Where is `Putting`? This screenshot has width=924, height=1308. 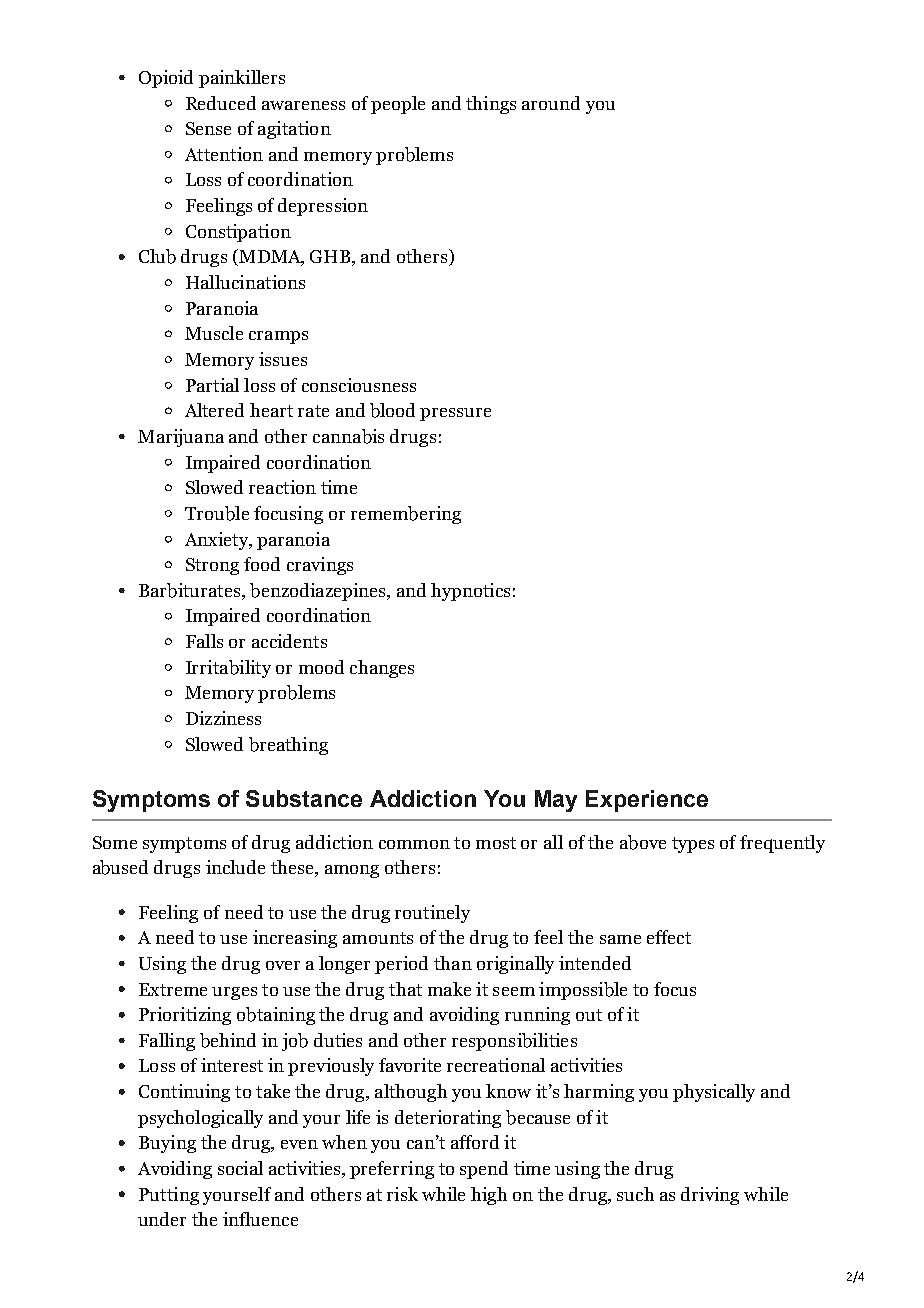
Putting is located at coordinates (169, 1196).
